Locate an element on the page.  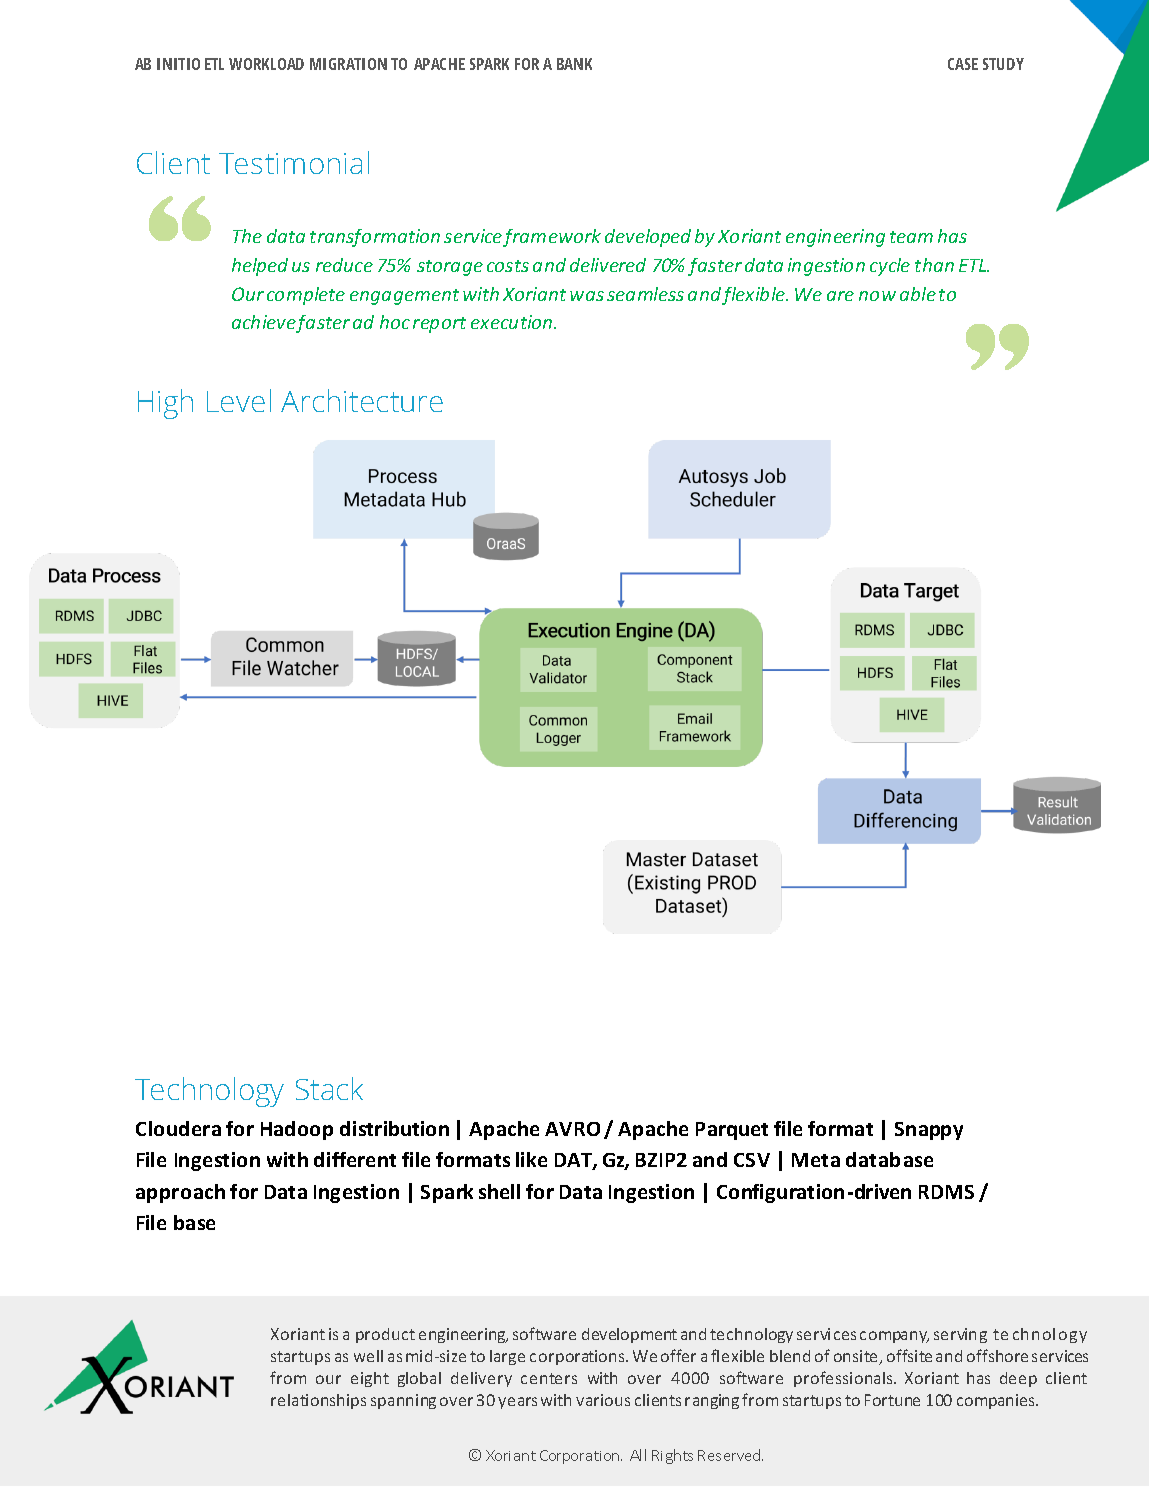
CASE is located at coordinates (963, 64).
